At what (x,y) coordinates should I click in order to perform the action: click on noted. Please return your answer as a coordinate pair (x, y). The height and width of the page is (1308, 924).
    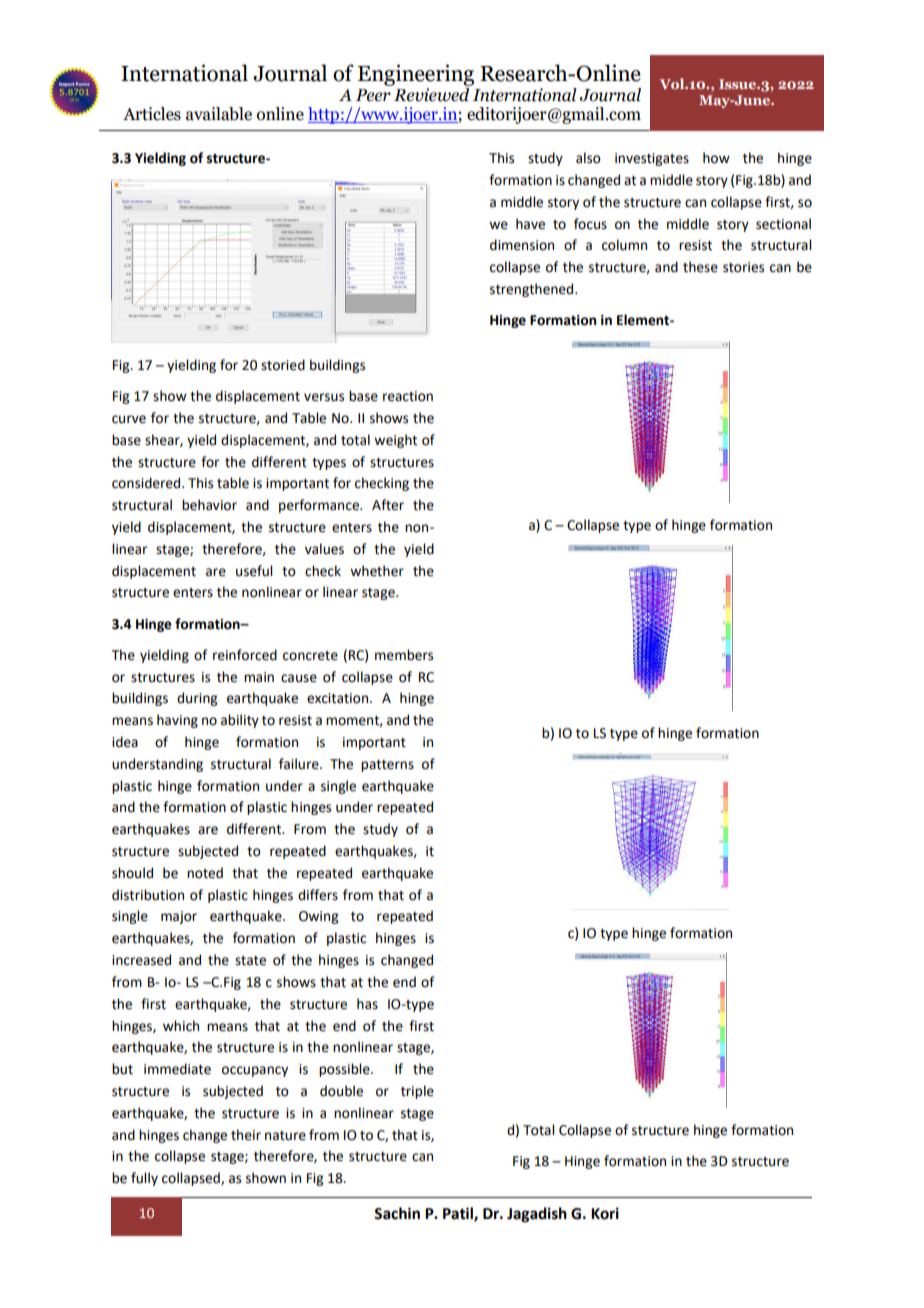
    Looking at the image, I should click on (205, 873).
